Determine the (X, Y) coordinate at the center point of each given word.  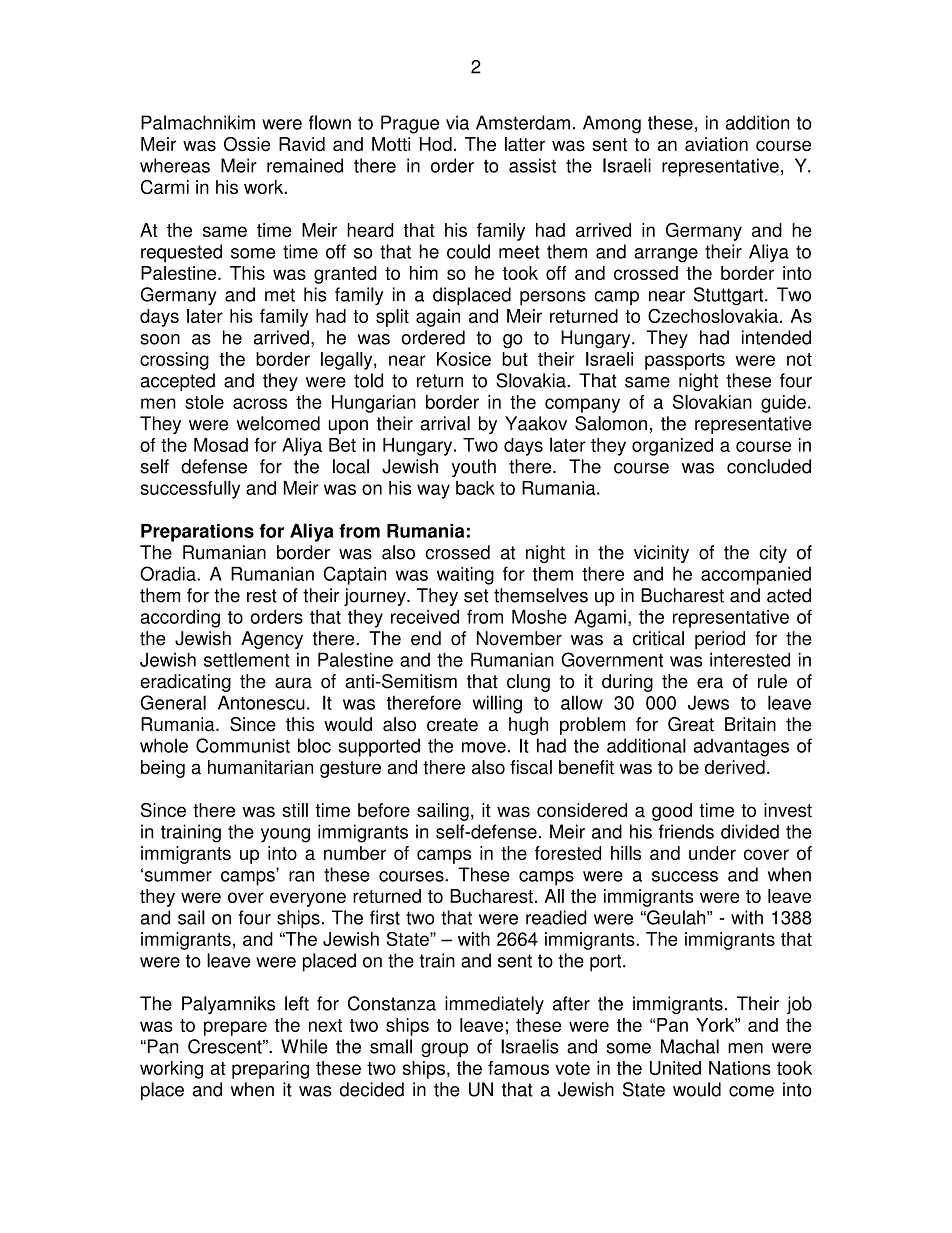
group (444, 1050)
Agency (272, 640)
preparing (270, 1070)
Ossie (247, 144)
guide (783, 404)
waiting (465, 576)
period (720, 640)
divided (750, 831)
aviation (716, 144)
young (285, 835)
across (260, 403)
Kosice (464, 359)
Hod (436, 144)
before (384, 810)
